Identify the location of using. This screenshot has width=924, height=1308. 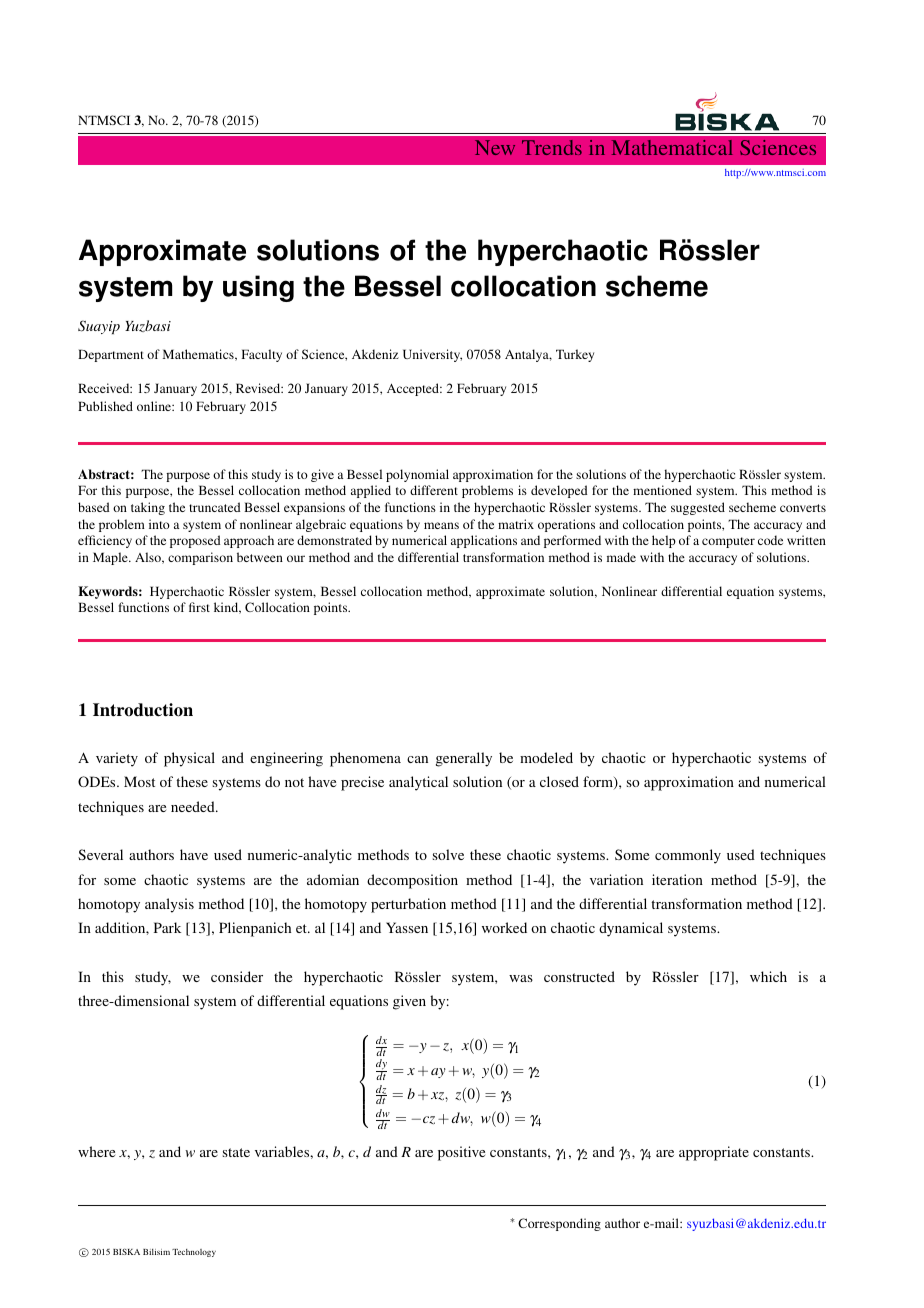
(258, 288).
